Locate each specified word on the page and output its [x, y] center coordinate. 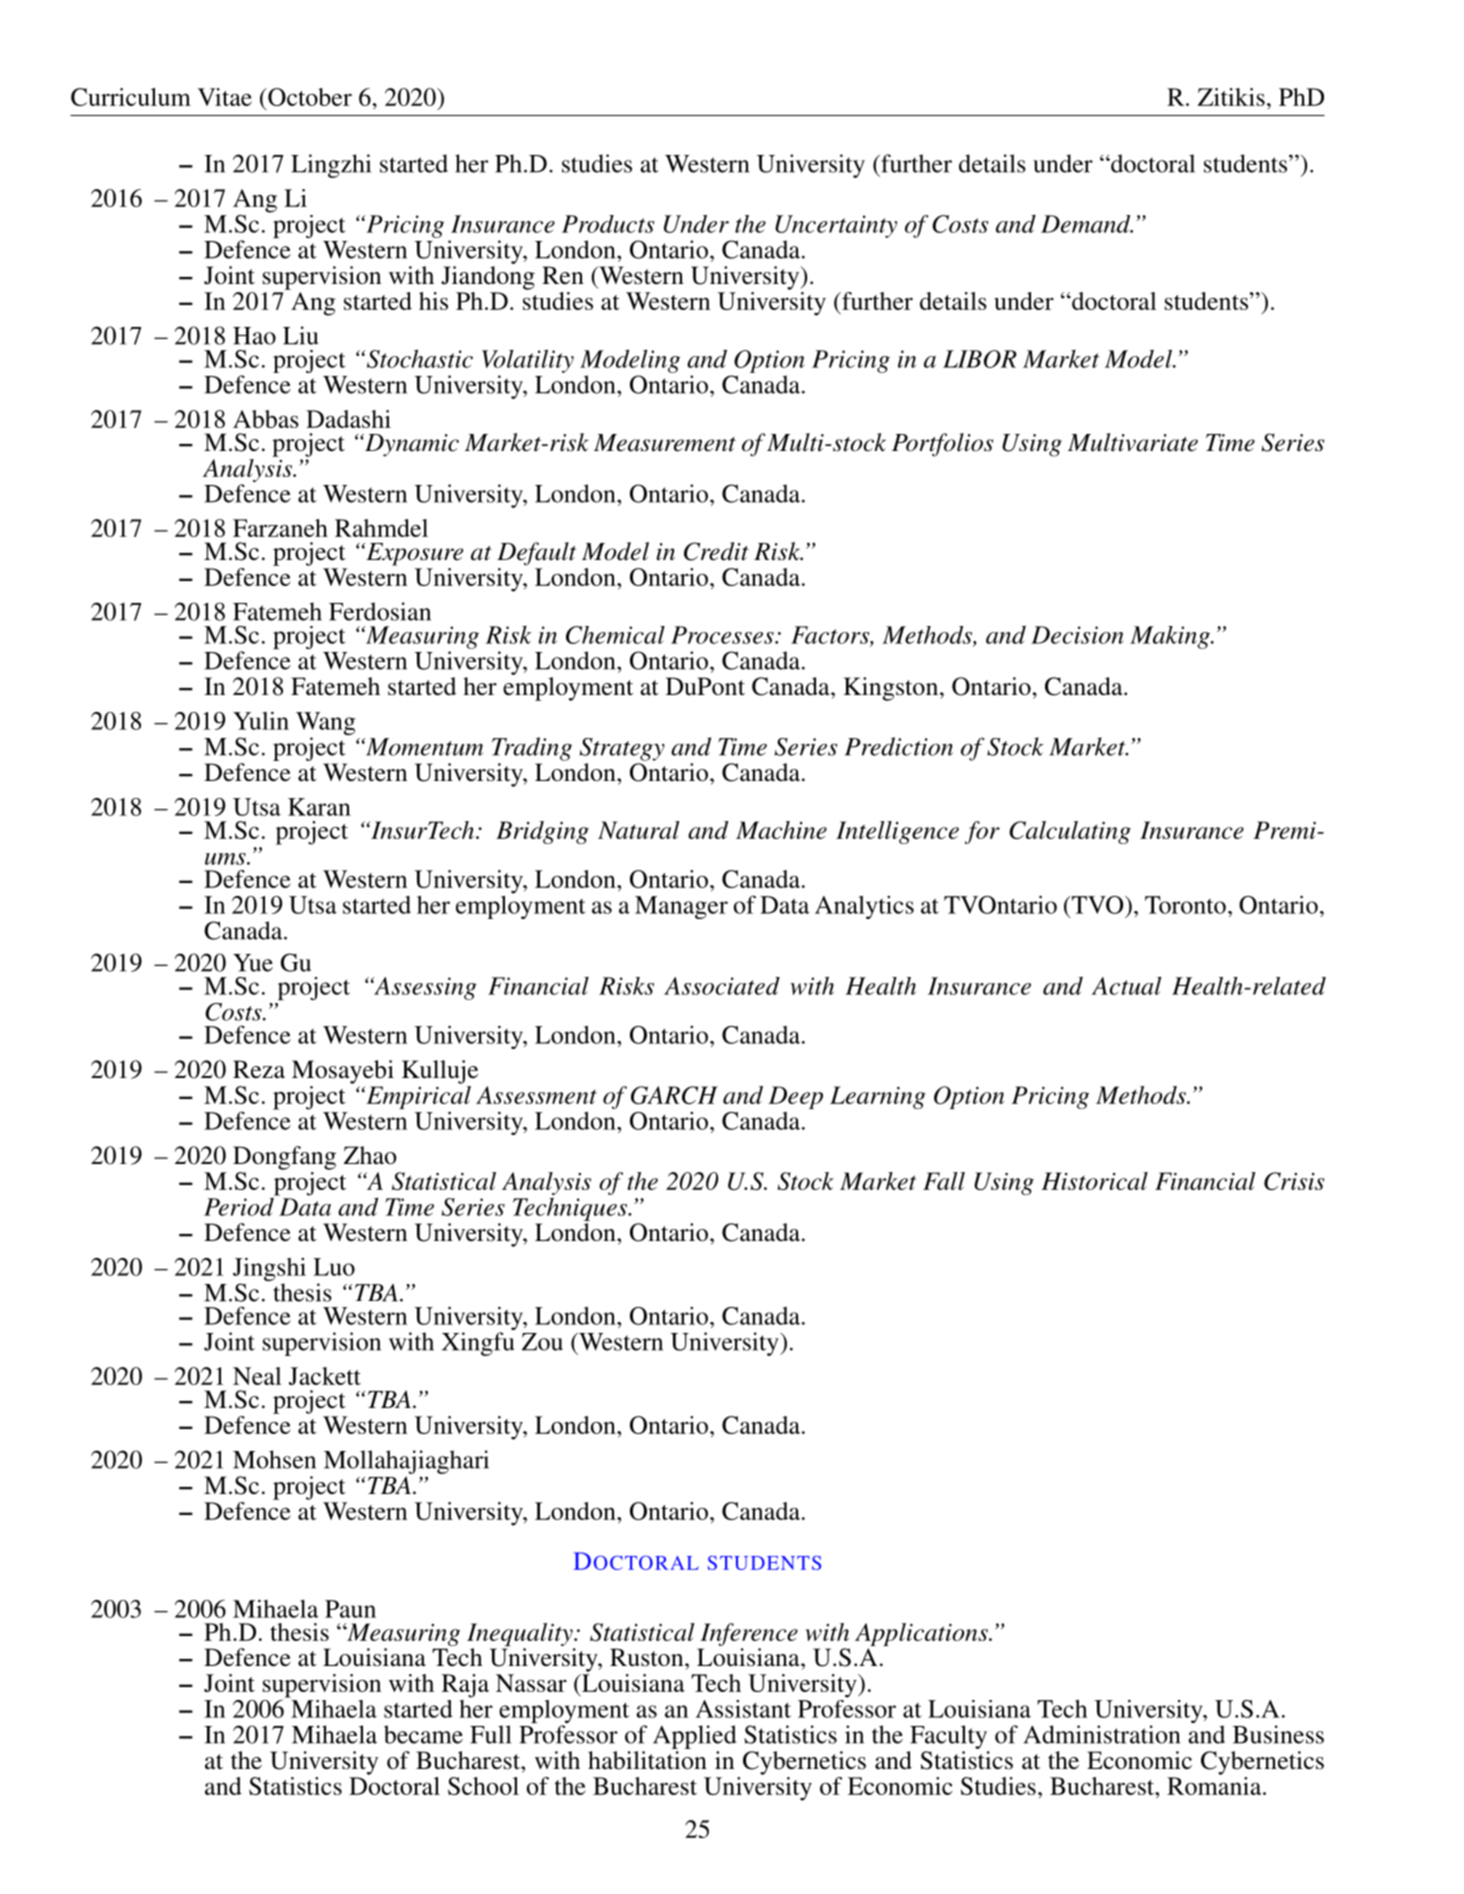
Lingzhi [331, 166]
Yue [253, 963]
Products [608, 224]
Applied [694, 1737]
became [423, 1734]
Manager [681, 907]
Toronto [1185, 905]
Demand [1087, 224]
